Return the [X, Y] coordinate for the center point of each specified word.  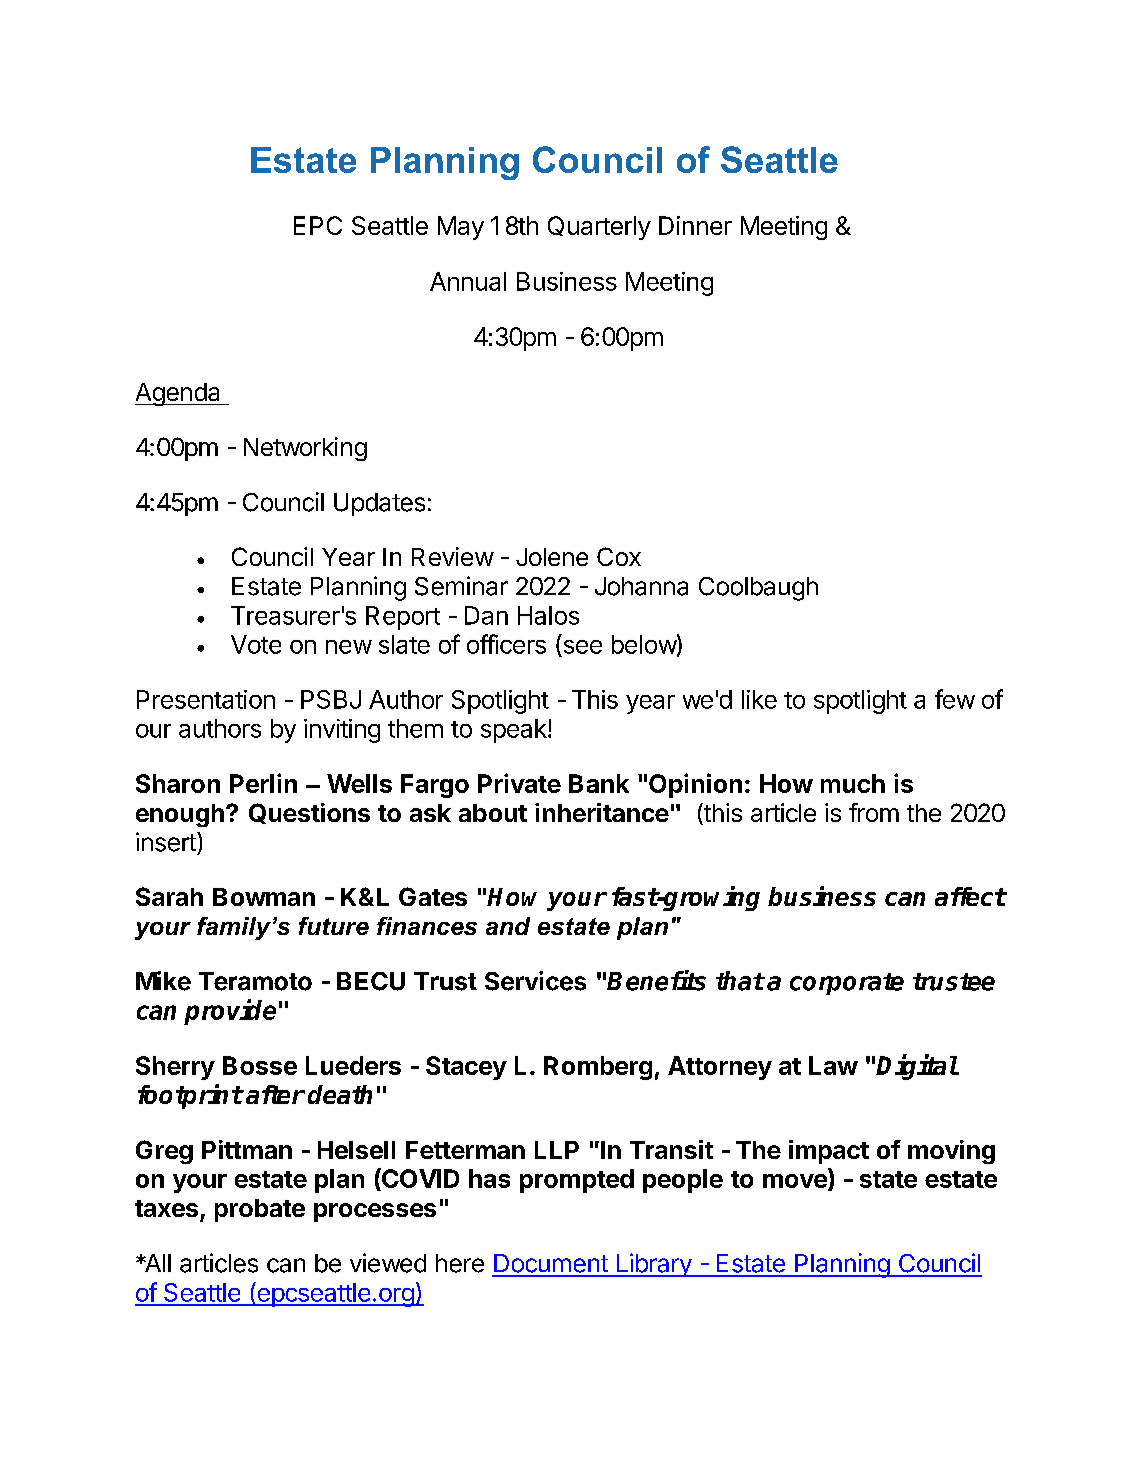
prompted [577, 1181]
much [853, 783]
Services [535, 981]
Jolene [552, 557]
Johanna [641, 586]
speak [515, 731]
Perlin [263, 783]
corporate [847, 984]
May [461, 228]
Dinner [695, 225]
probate [260, 1210]
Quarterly [599, 228]
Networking [305, 449]
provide [230, 1012]
